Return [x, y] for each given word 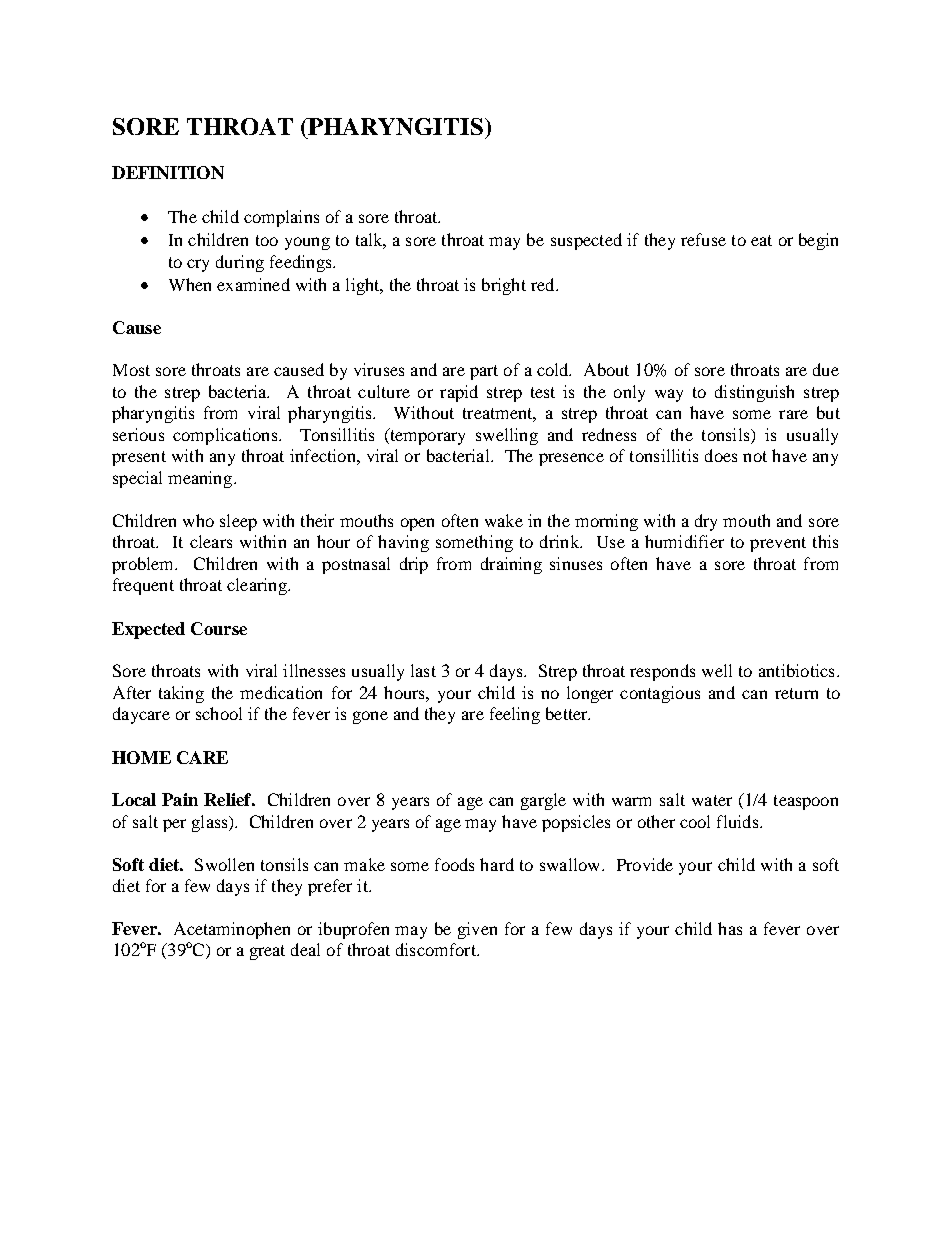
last [423, 670]
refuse [703, 239]
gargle [543, 801]
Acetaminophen [232, 930]
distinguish [754, 393]
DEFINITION [168, 172]
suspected [586, 241]
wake [504, 520]
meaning [201, 479]
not [755, 456]
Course [219, 628]
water [712, 800]
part [484, 372]
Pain [180, 799]
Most [131, 370]
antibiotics [796, 670]
